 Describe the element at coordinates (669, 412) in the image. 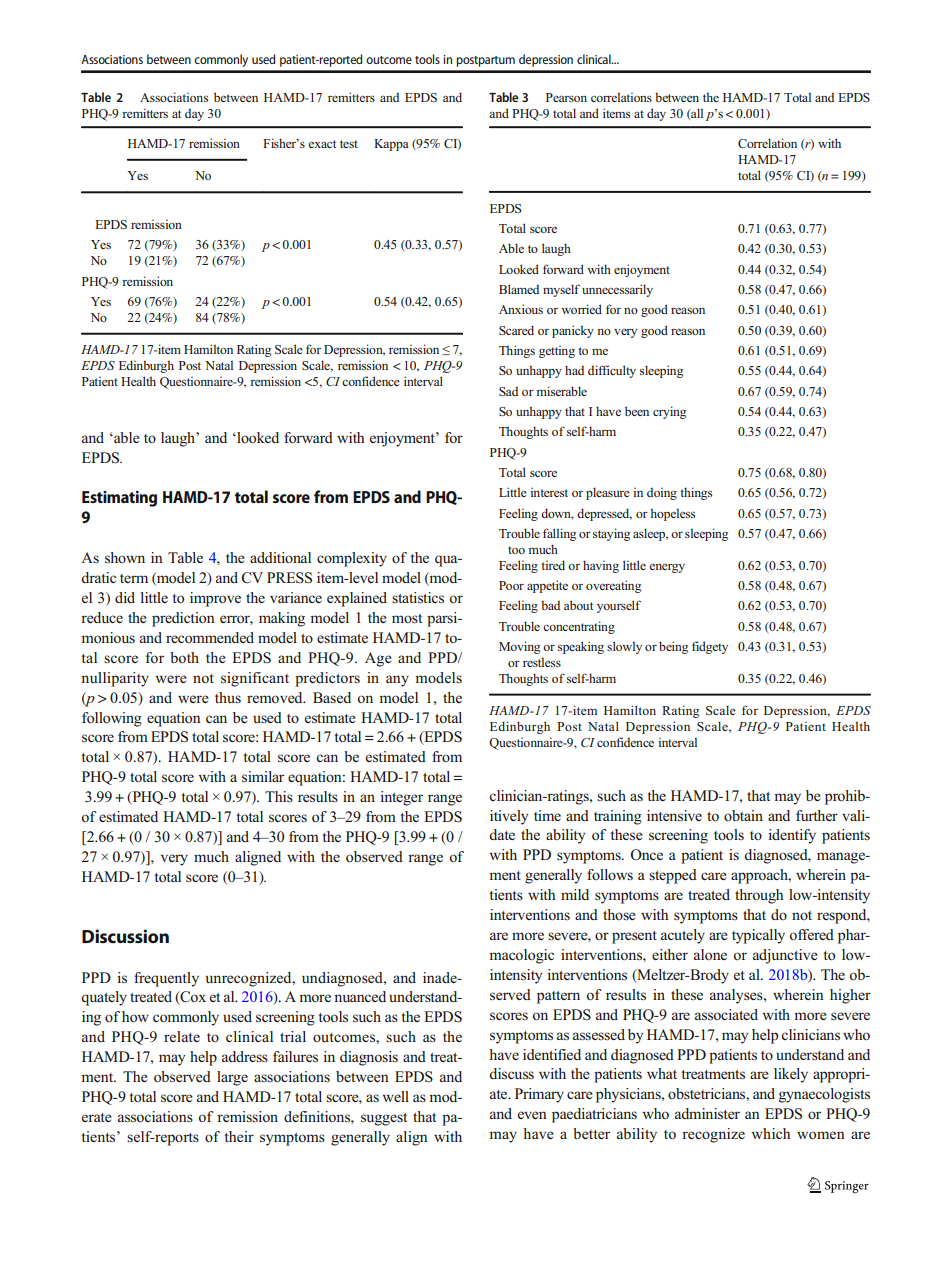

I see `crying` at that location.
